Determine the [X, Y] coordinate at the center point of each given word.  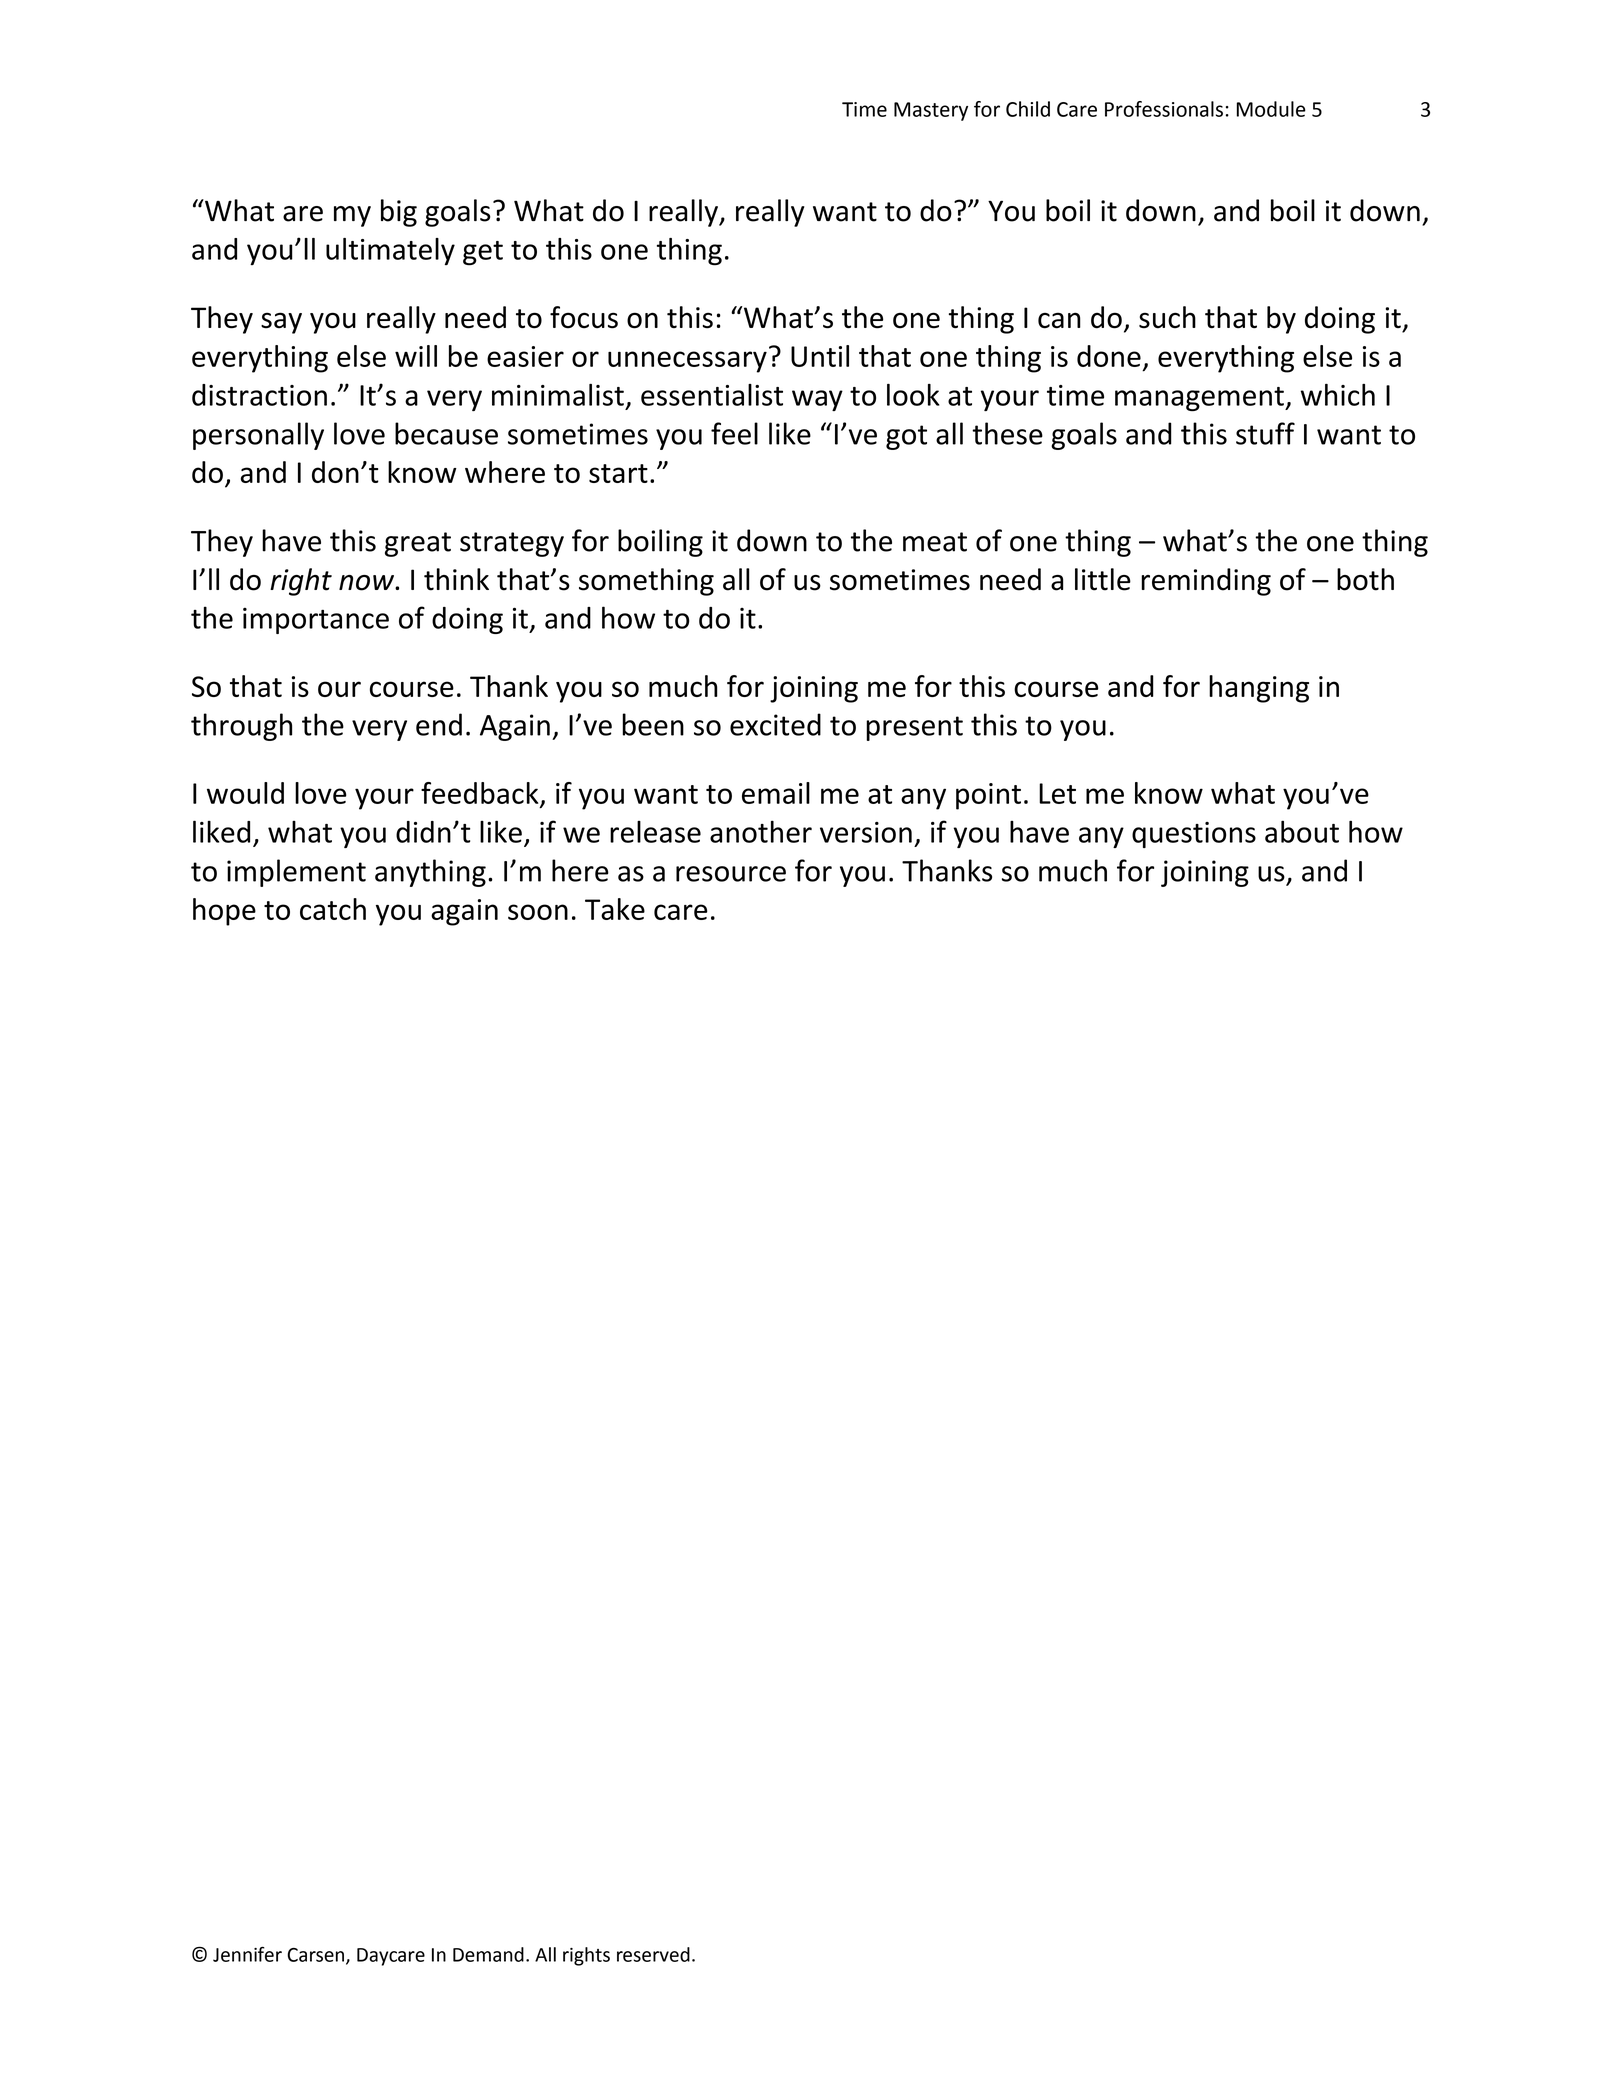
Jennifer [247, 1954]
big [399, 213]
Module [1271, 109]
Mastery [931, 111]
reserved [653, 1954]
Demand [488, 1954]
